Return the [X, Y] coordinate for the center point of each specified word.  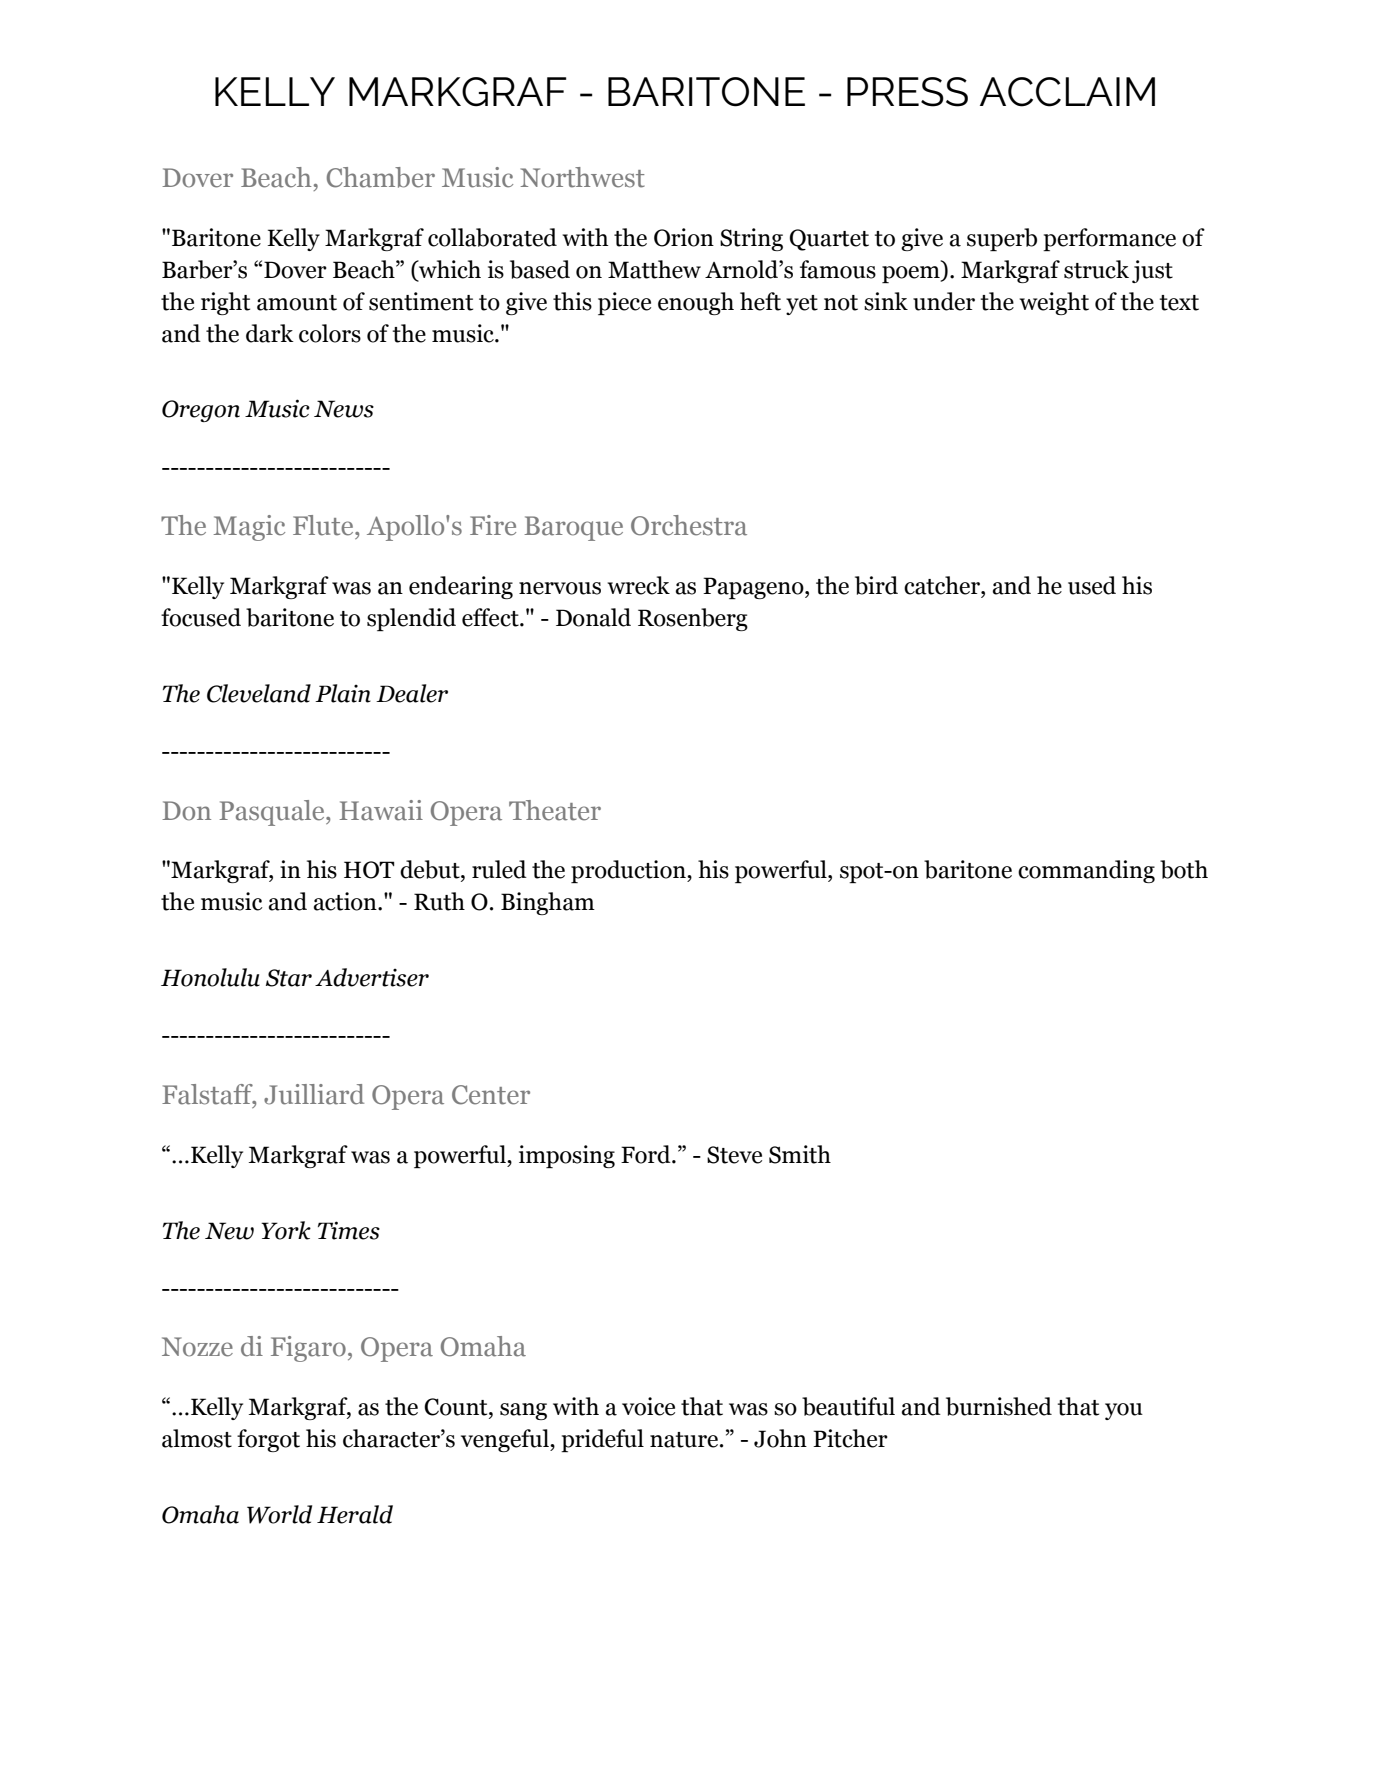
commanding [1086, 871]
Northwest [582, 177]
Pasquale [273, 813]
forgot [268, 1440]
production [629, 871]
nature [684, 1440]
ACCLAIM [1067, 92]
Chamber [381, 177]
